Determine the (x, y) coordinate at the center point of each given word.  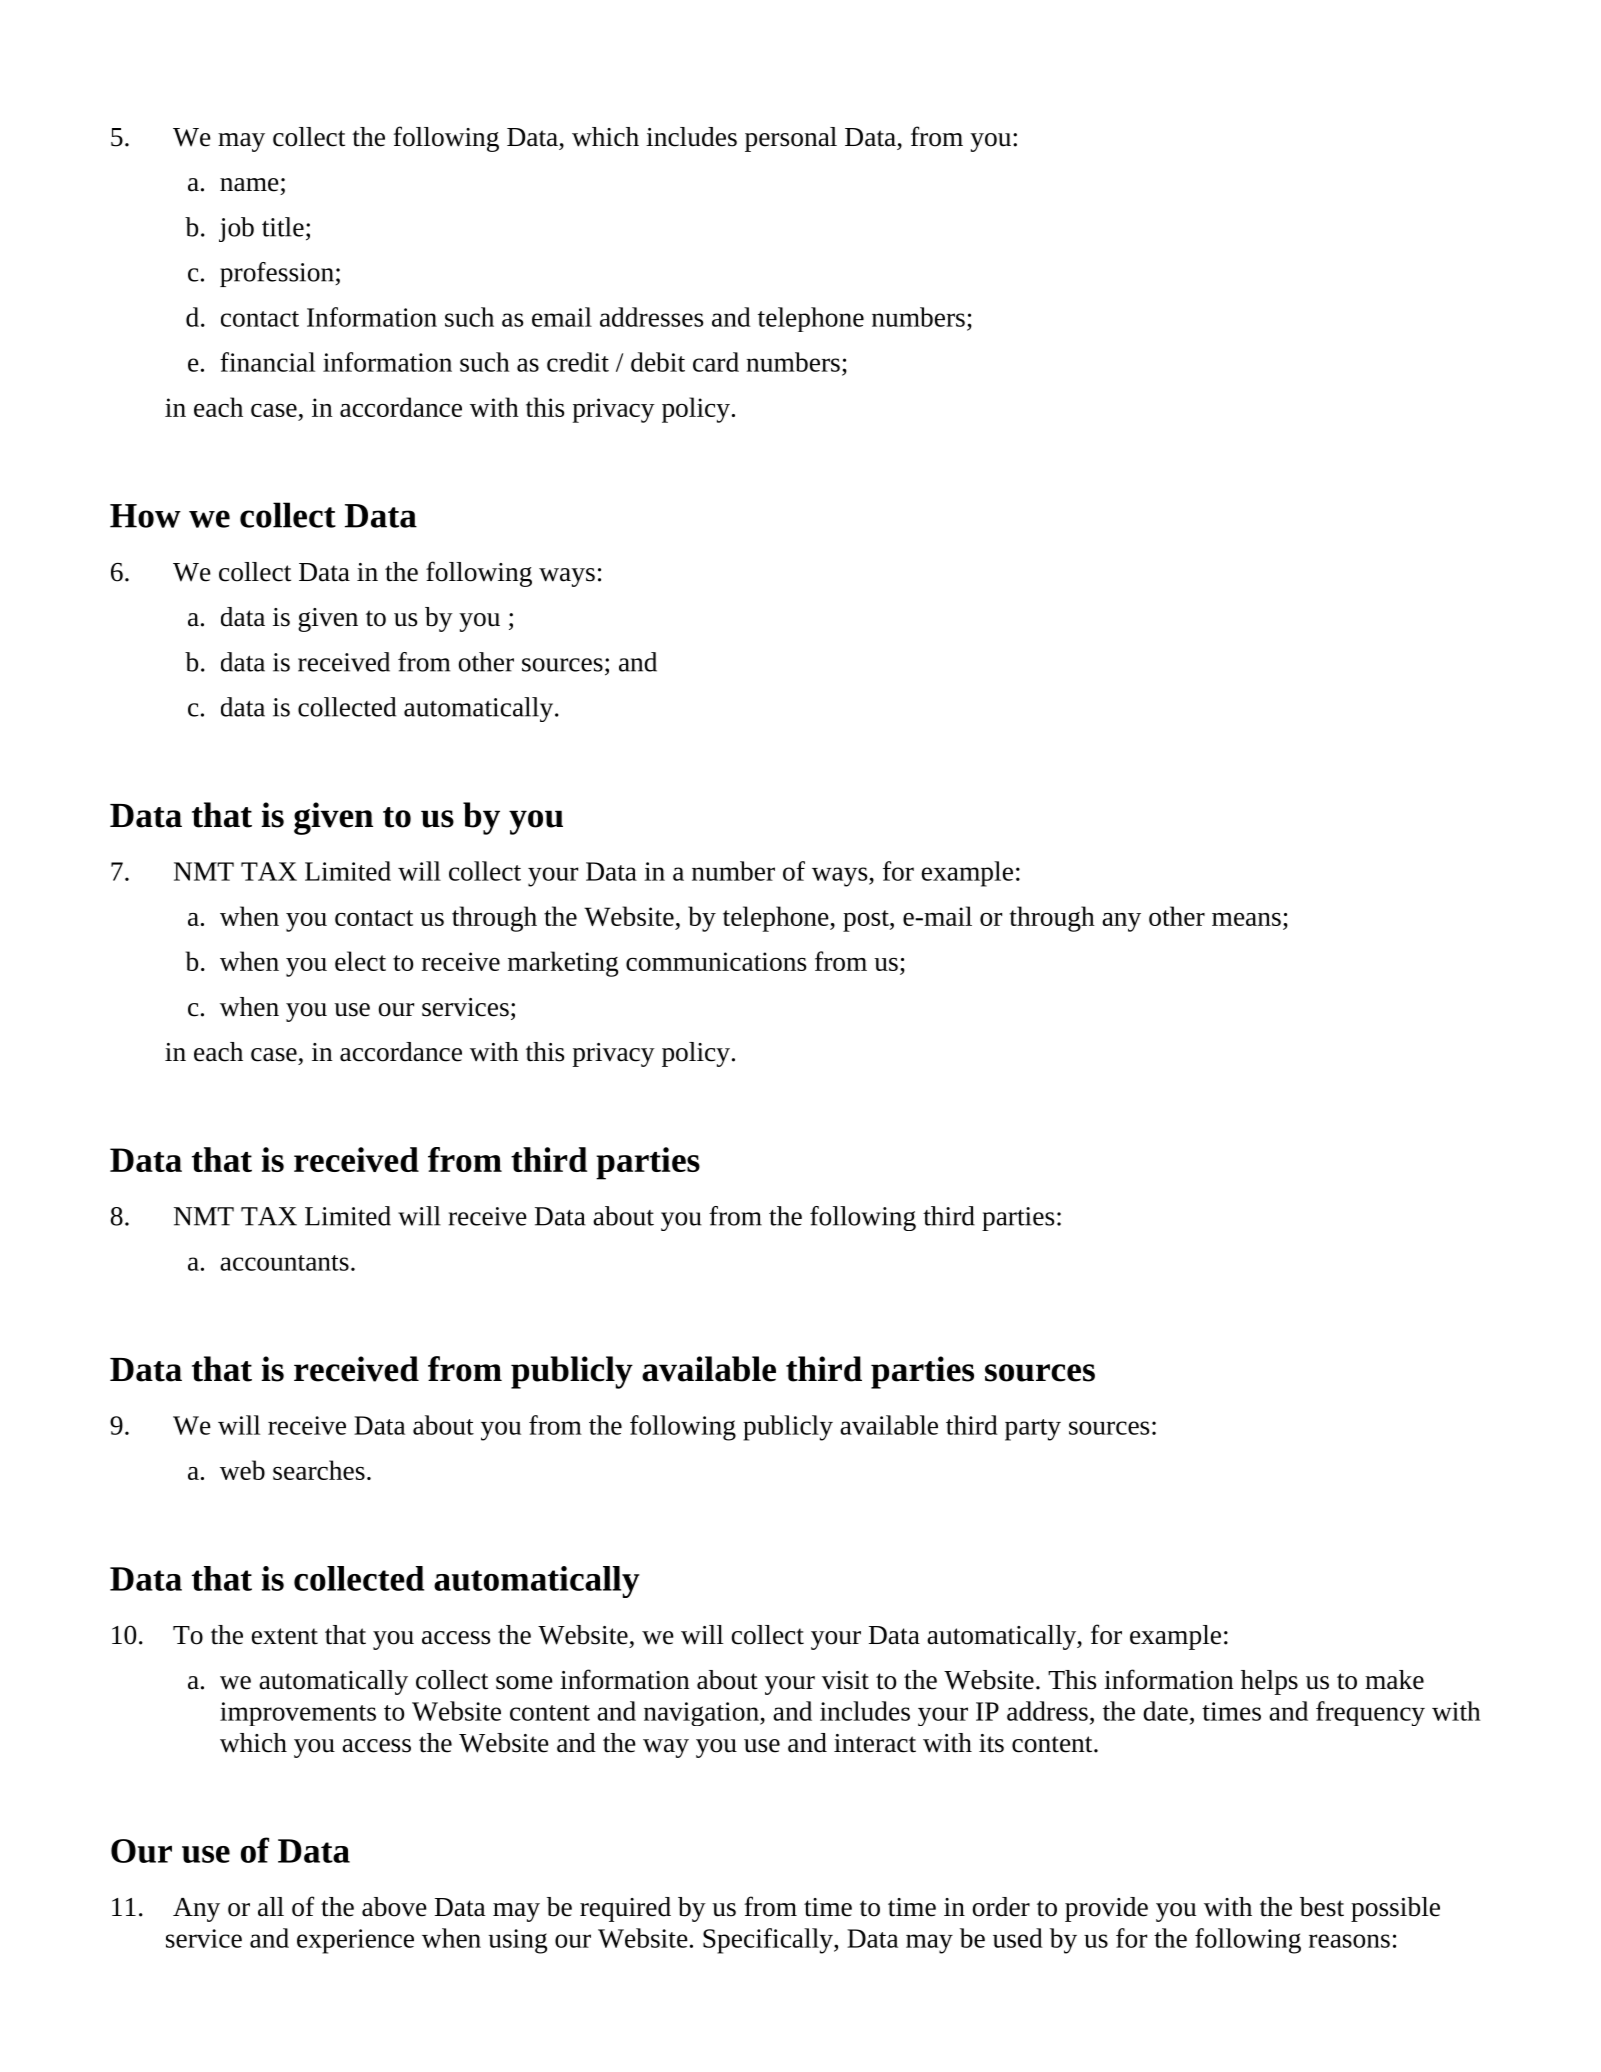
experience (355, 1941)
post (867, 921)
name (249, 185)
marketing (563, 964)
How (145, 516)
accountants (284, 1263)
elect (360, 961)
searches (319, 1470)
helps (1269, 1682)
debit (658, 362)
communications (716, 961)
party (1033, 1430)
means (1246, 919)
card (716, 362)
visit (845, 1680)
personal (791, 139)
